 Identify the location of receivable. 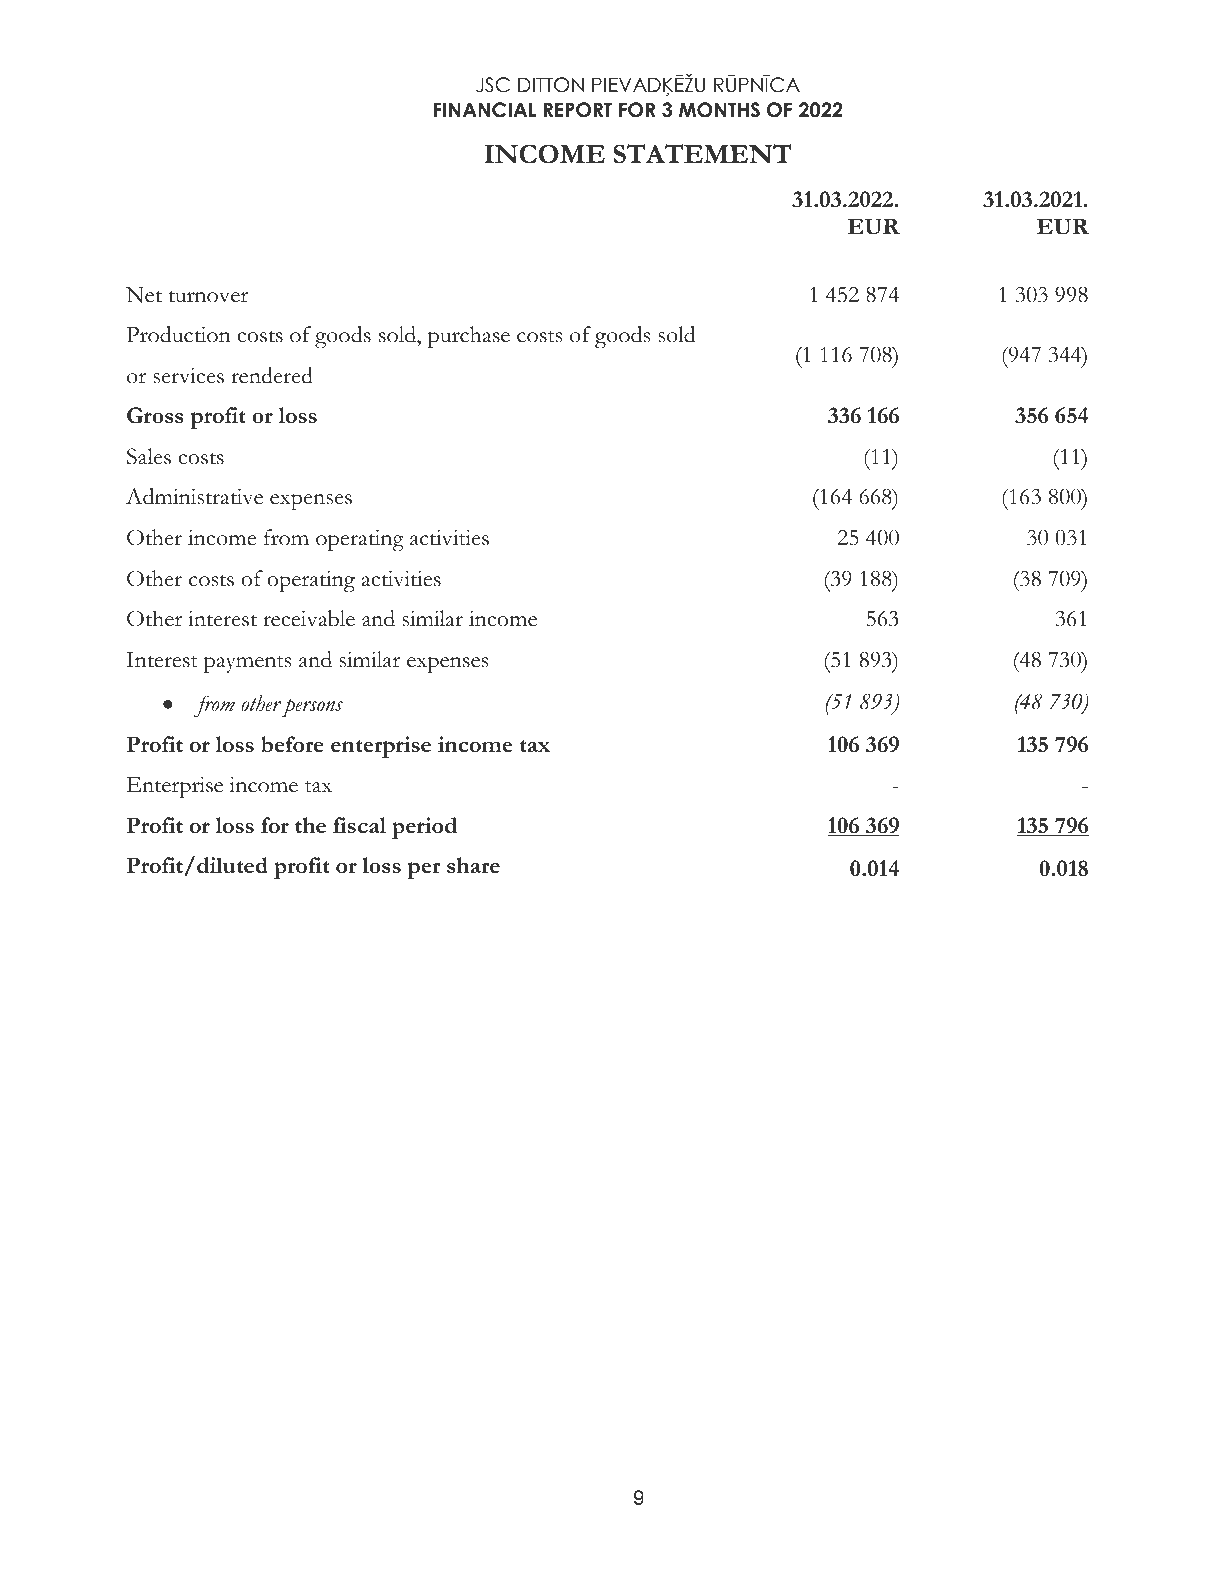
(309, 618).
